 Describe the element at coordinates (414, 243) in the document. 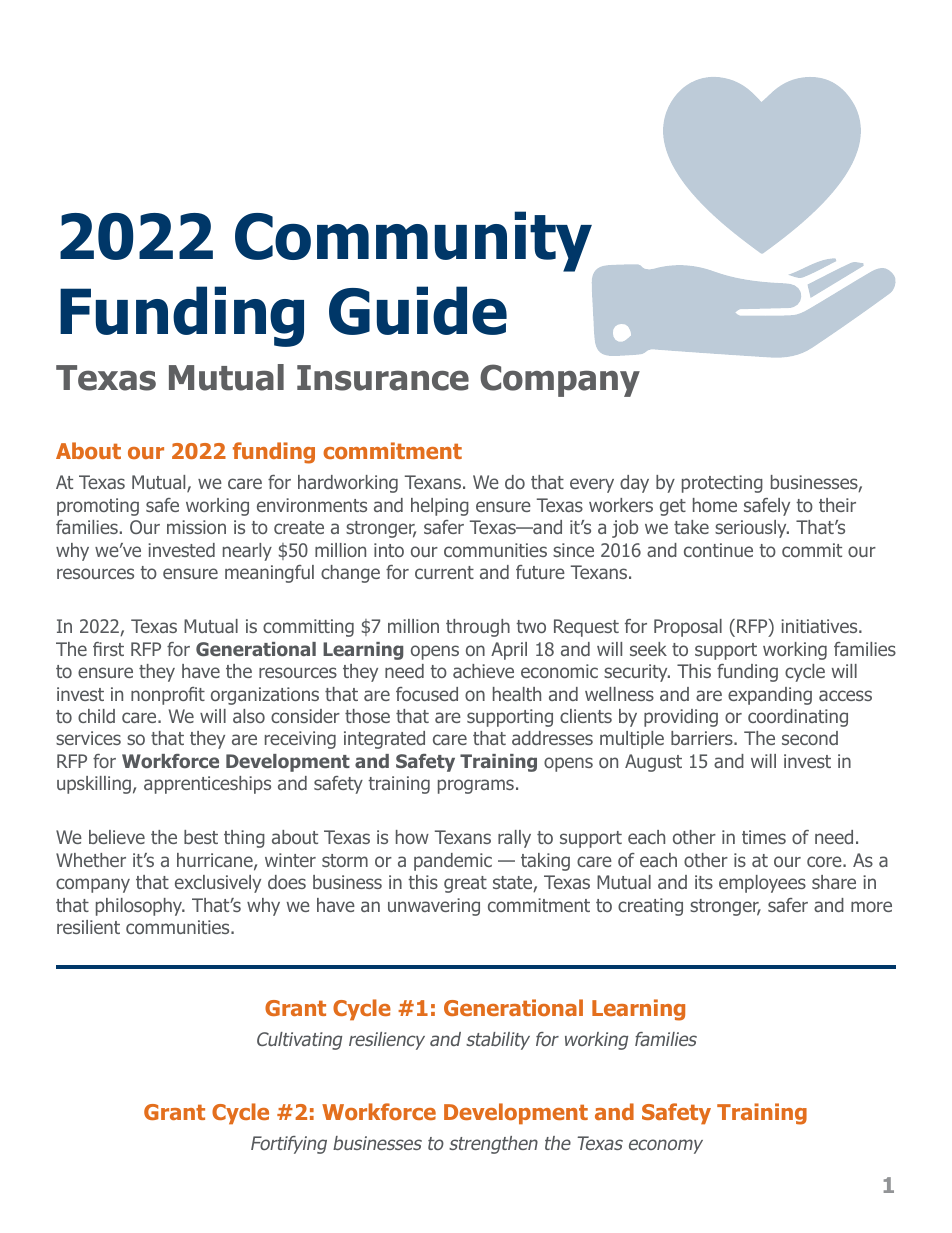

I see `Community` at that location.
